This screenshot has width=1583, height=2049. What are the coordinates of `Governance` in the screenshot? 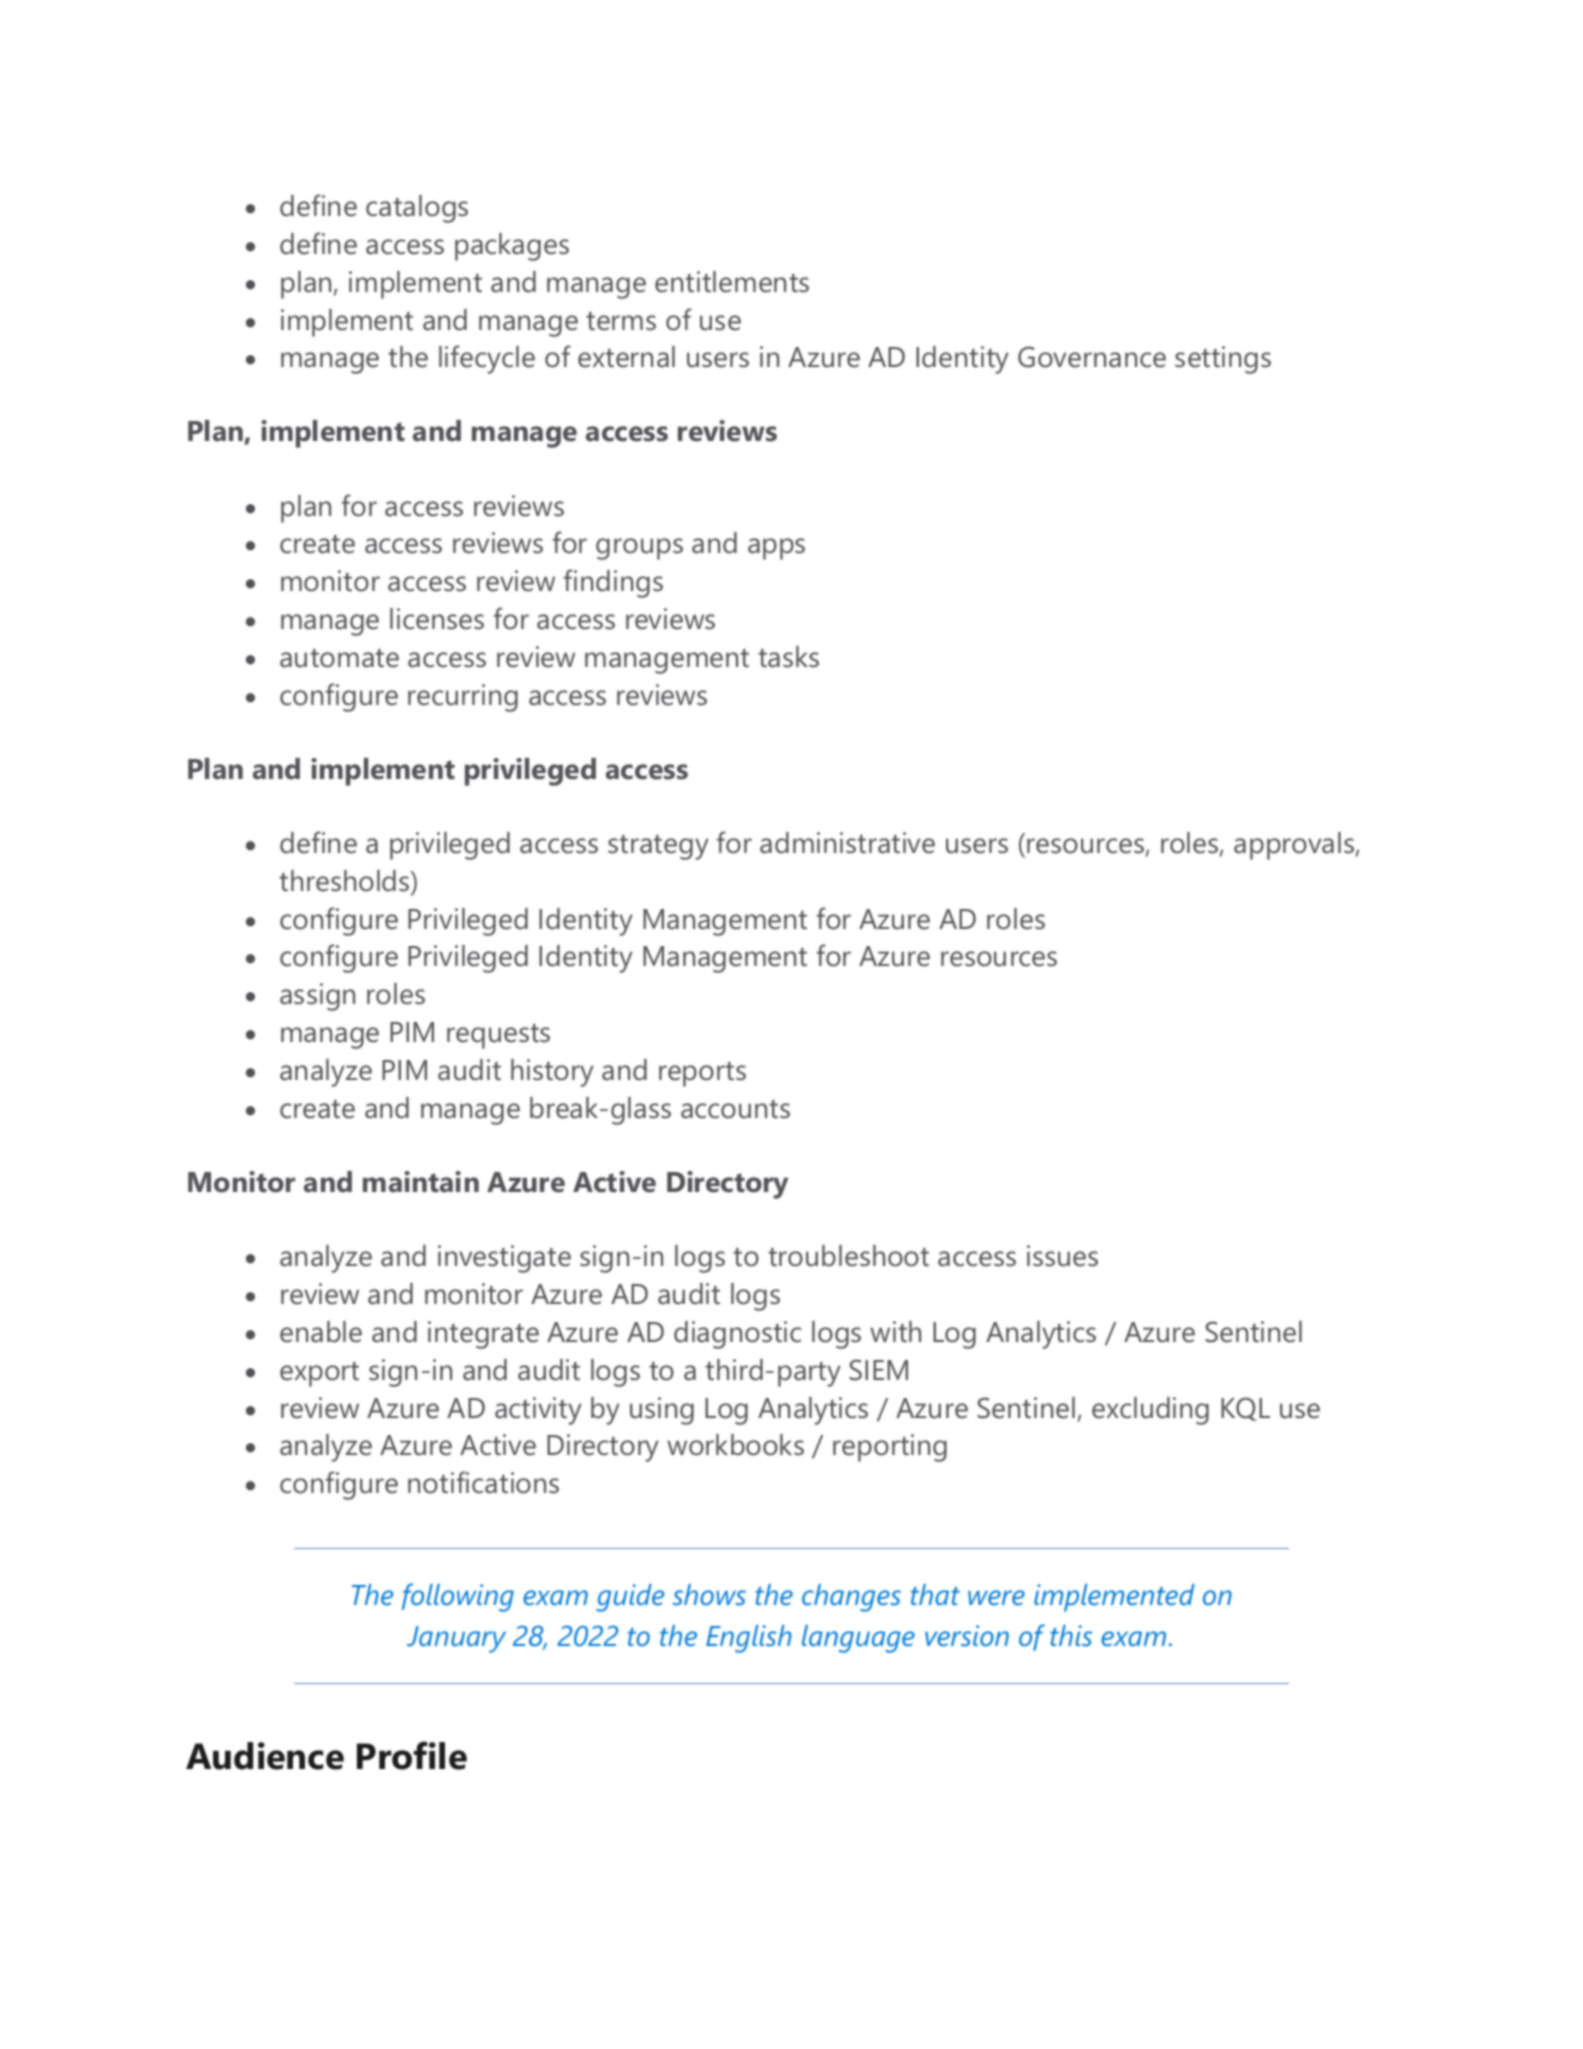 It's located at (1092, 357).
